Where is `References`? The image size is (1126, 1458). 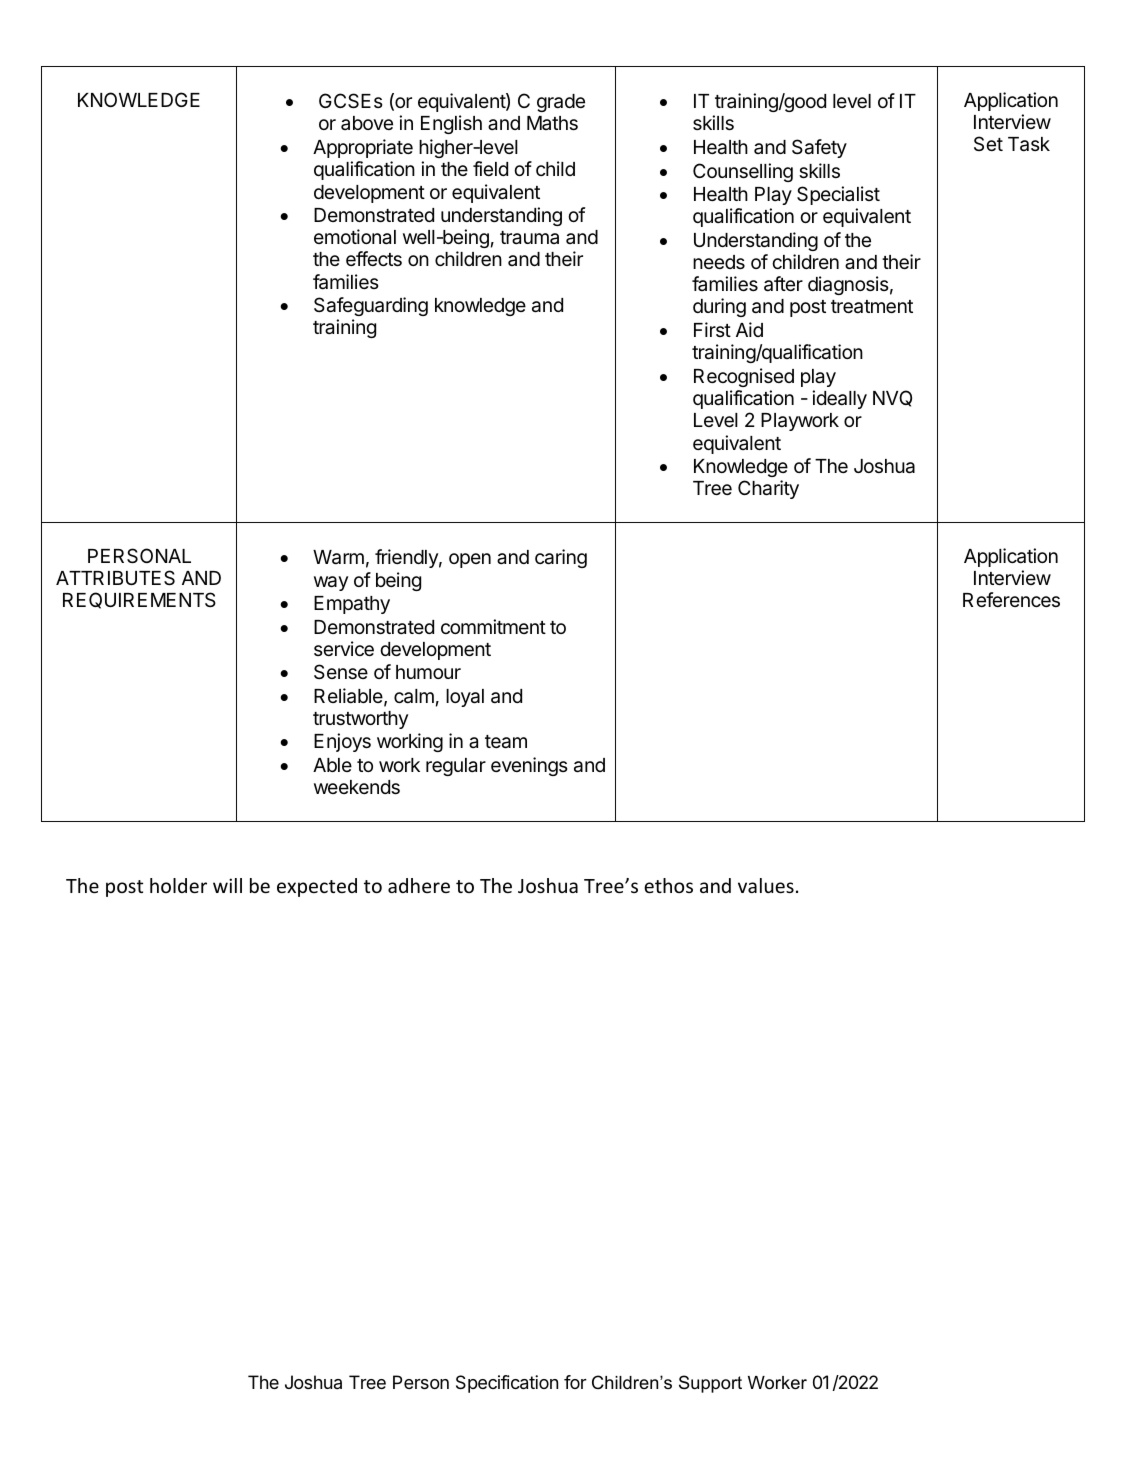 References is located at coordinates (1011, 599).
